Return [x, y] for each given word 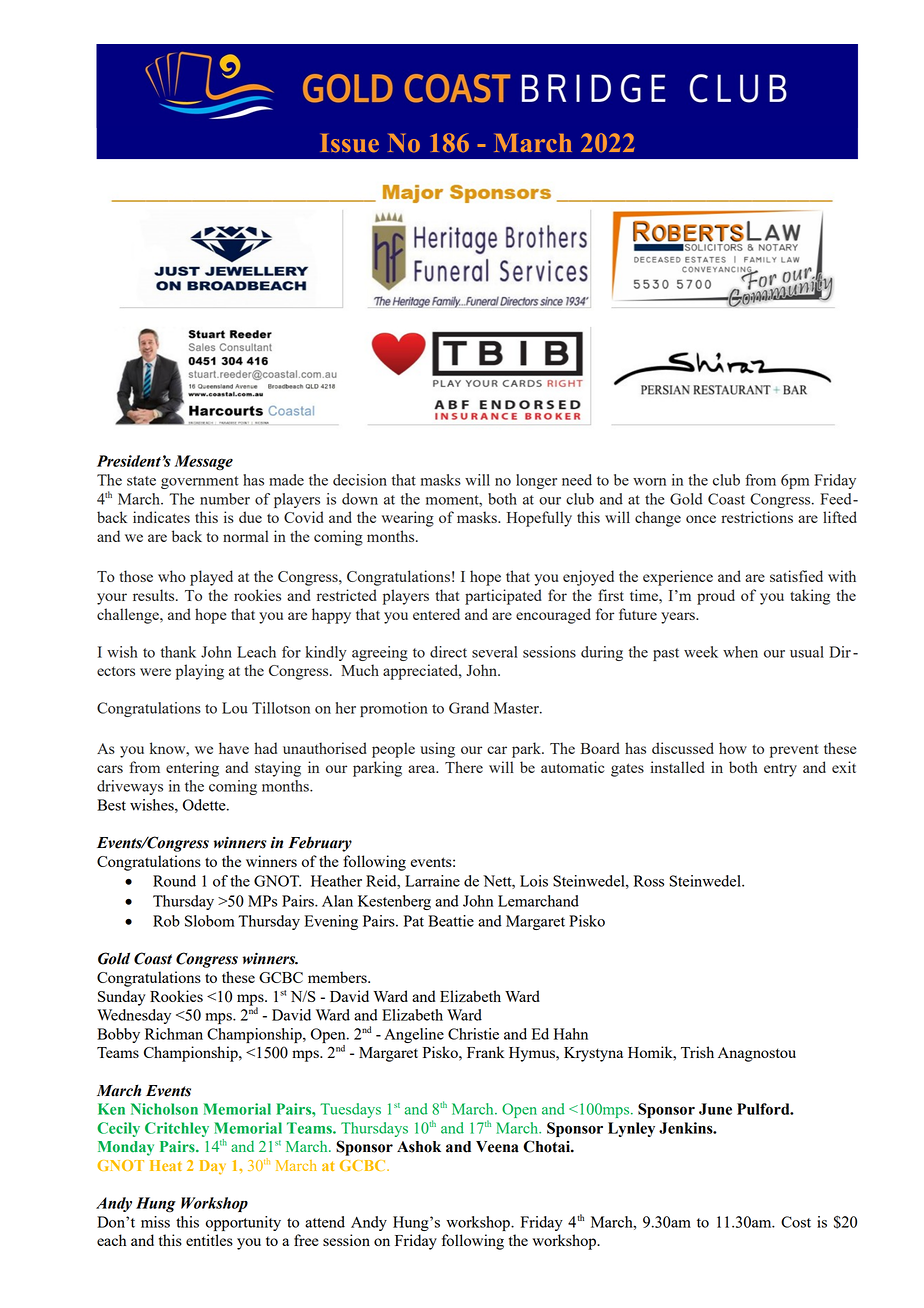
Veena [497, 1147]
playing [200, 672]
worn [649, 482]
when [740, 652]
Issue [350, 143]
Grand [469, 708]
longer [536, 481]
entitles [209, 1240]
